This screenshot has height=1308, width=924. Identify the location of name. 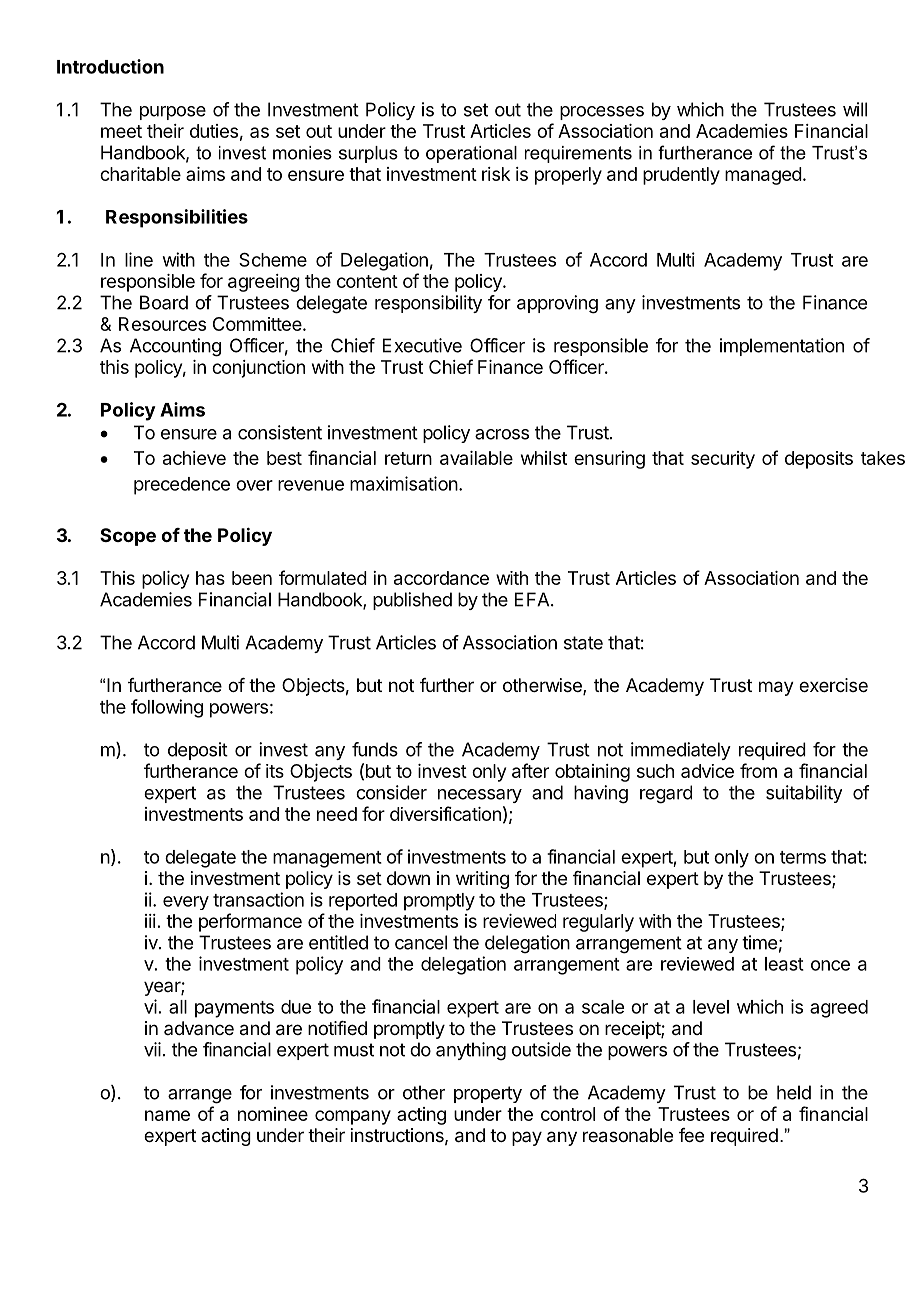
(167, 1115).
